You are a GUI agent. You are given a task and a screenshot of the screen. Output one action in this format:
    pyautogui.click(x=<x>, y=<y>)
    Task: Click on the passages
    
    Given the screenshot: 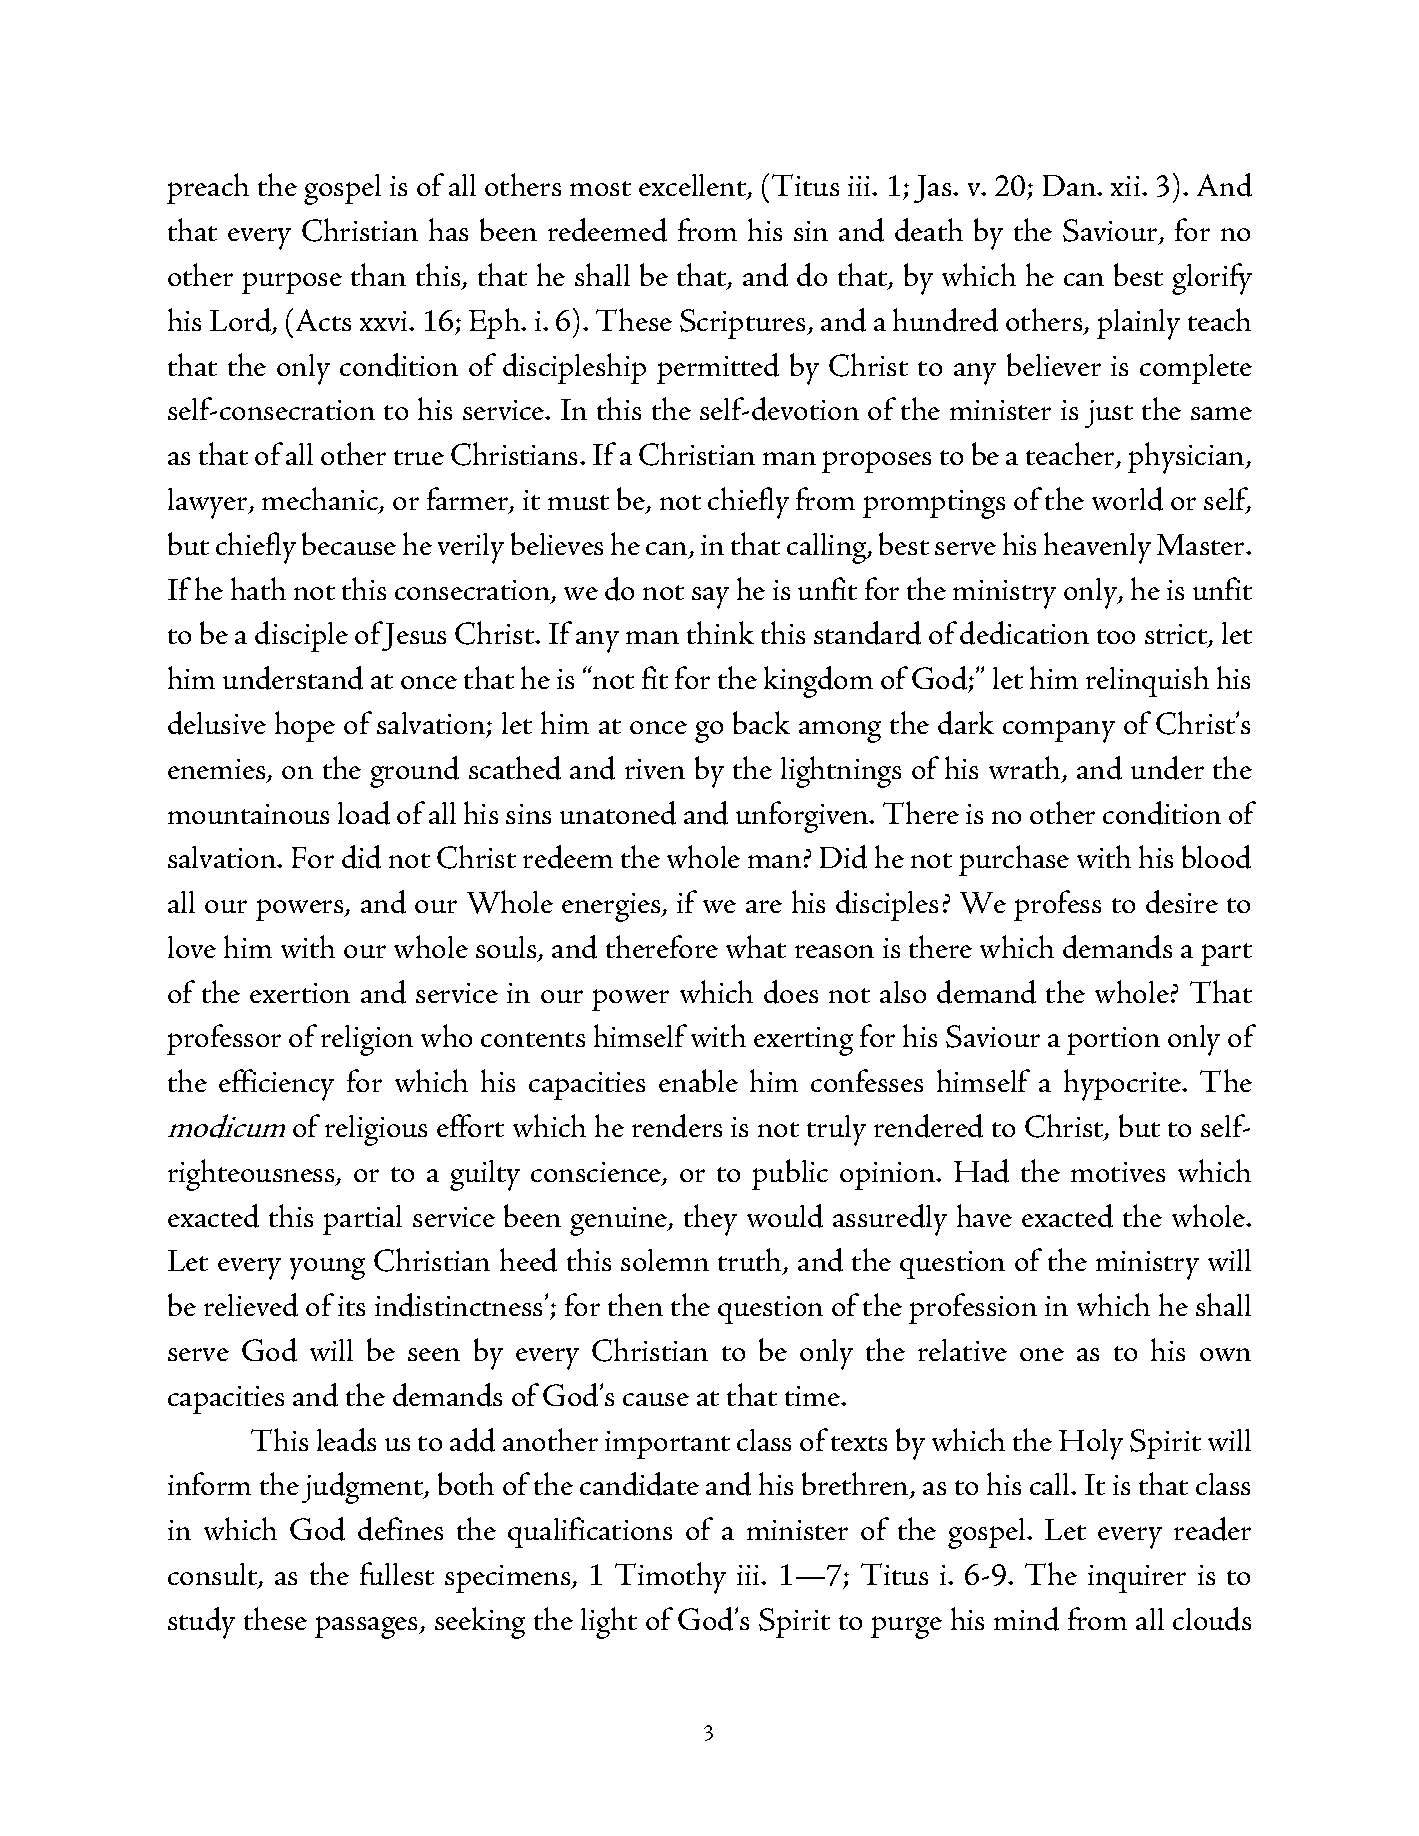 What is the action you would take?
    pyautogui.click(x=368, y=1627)
